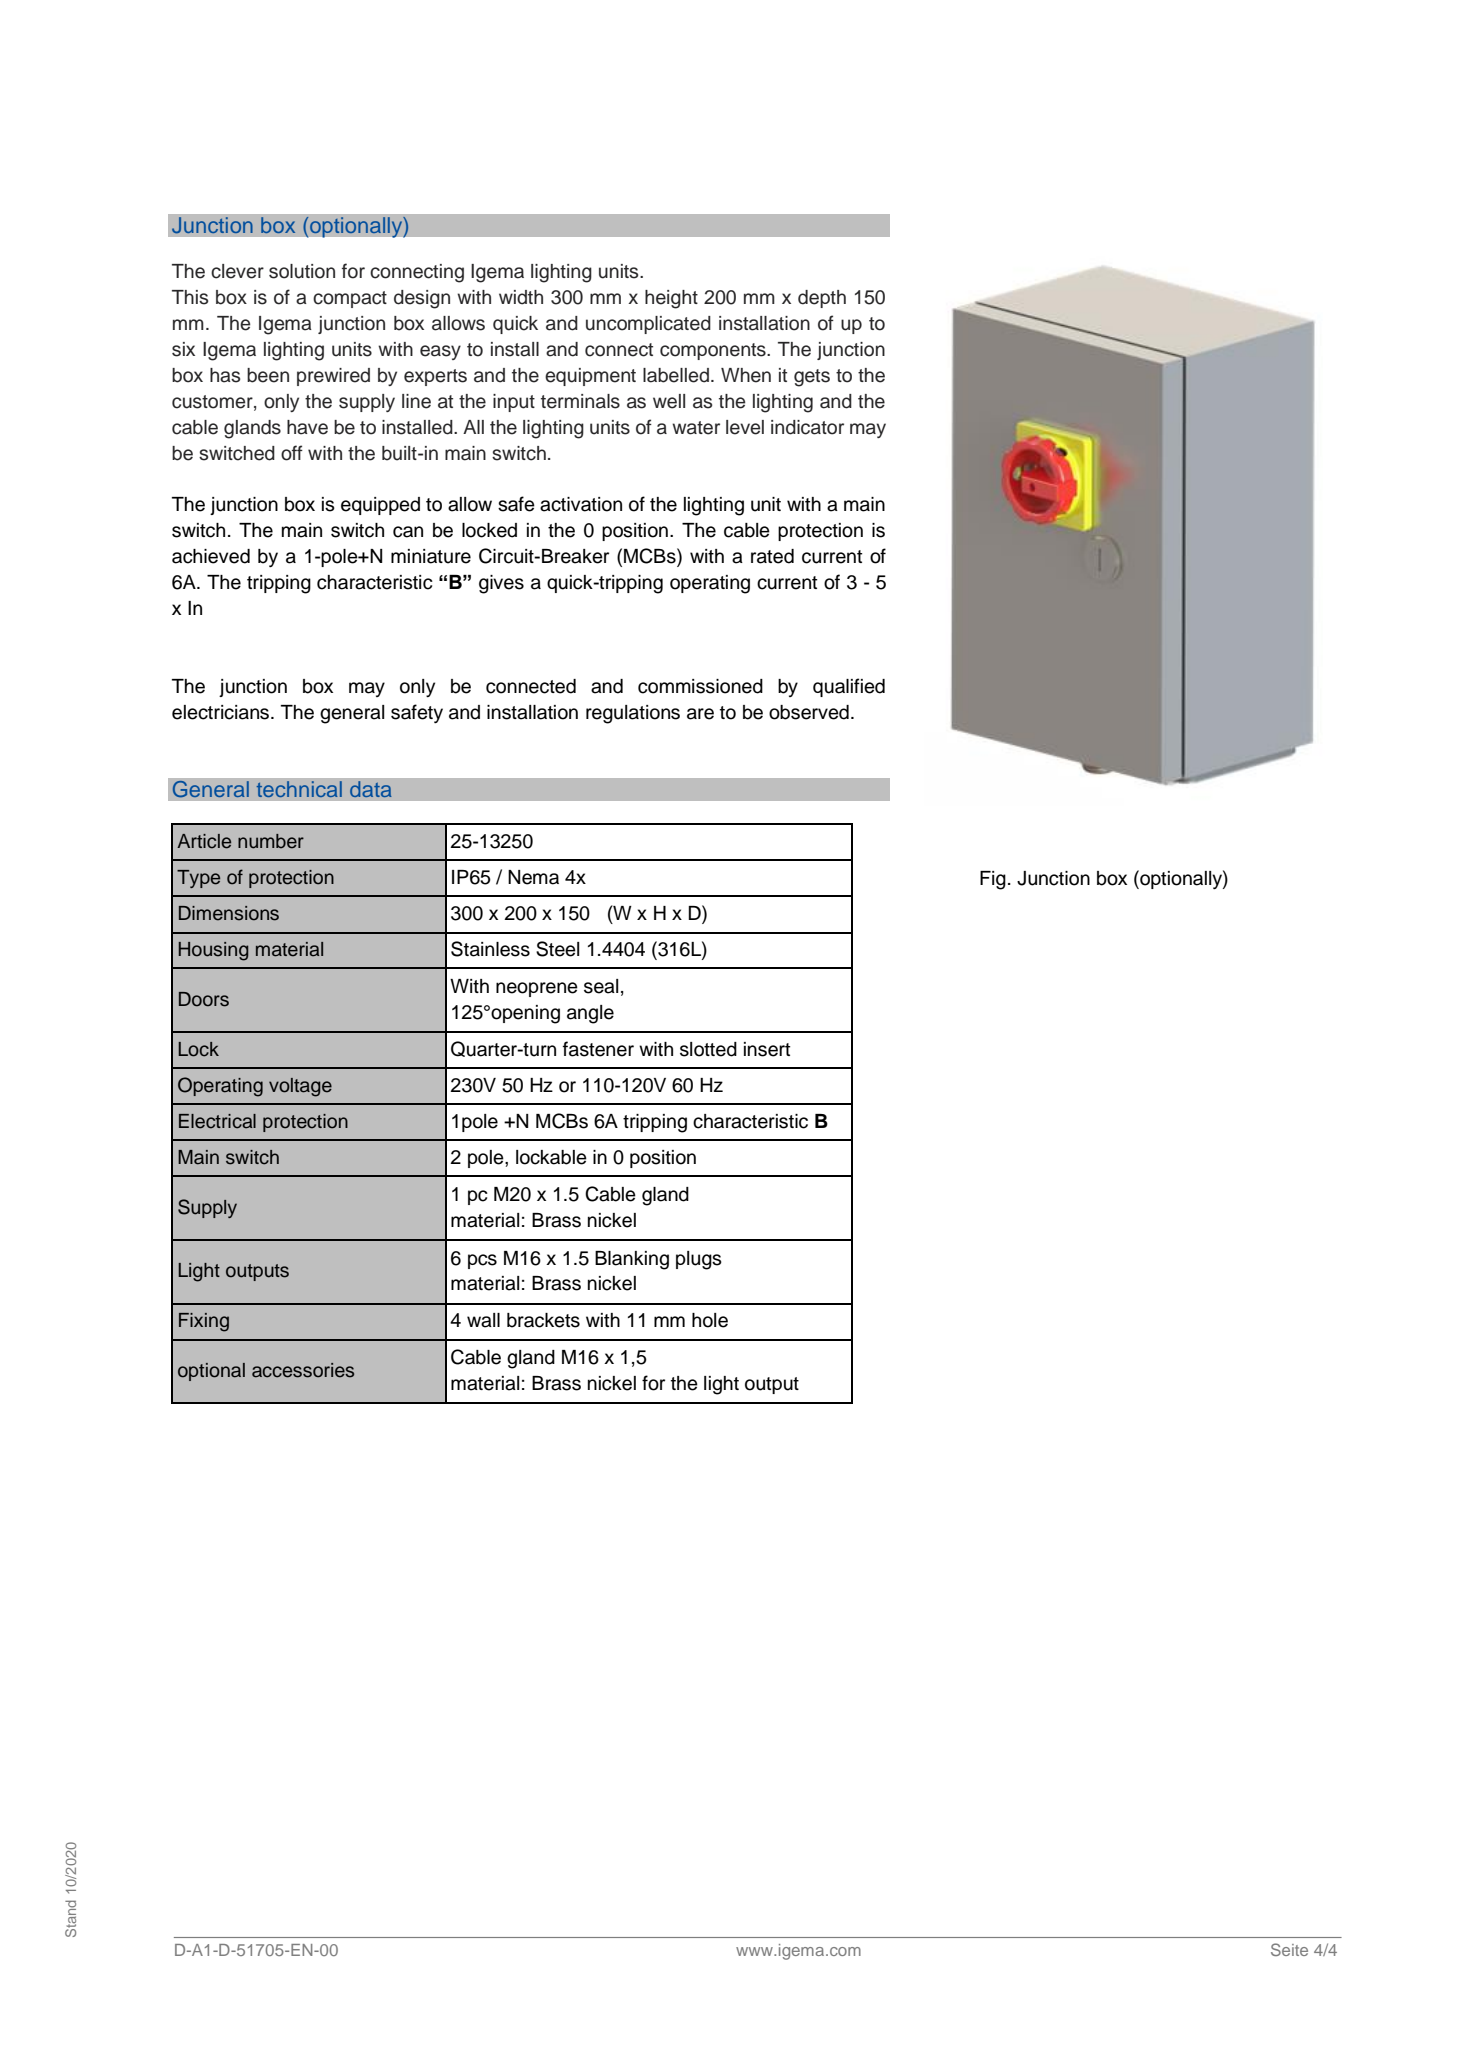 This screenshot has height=2063, width=1459. I want to click on Fig, so click(993, 880).
